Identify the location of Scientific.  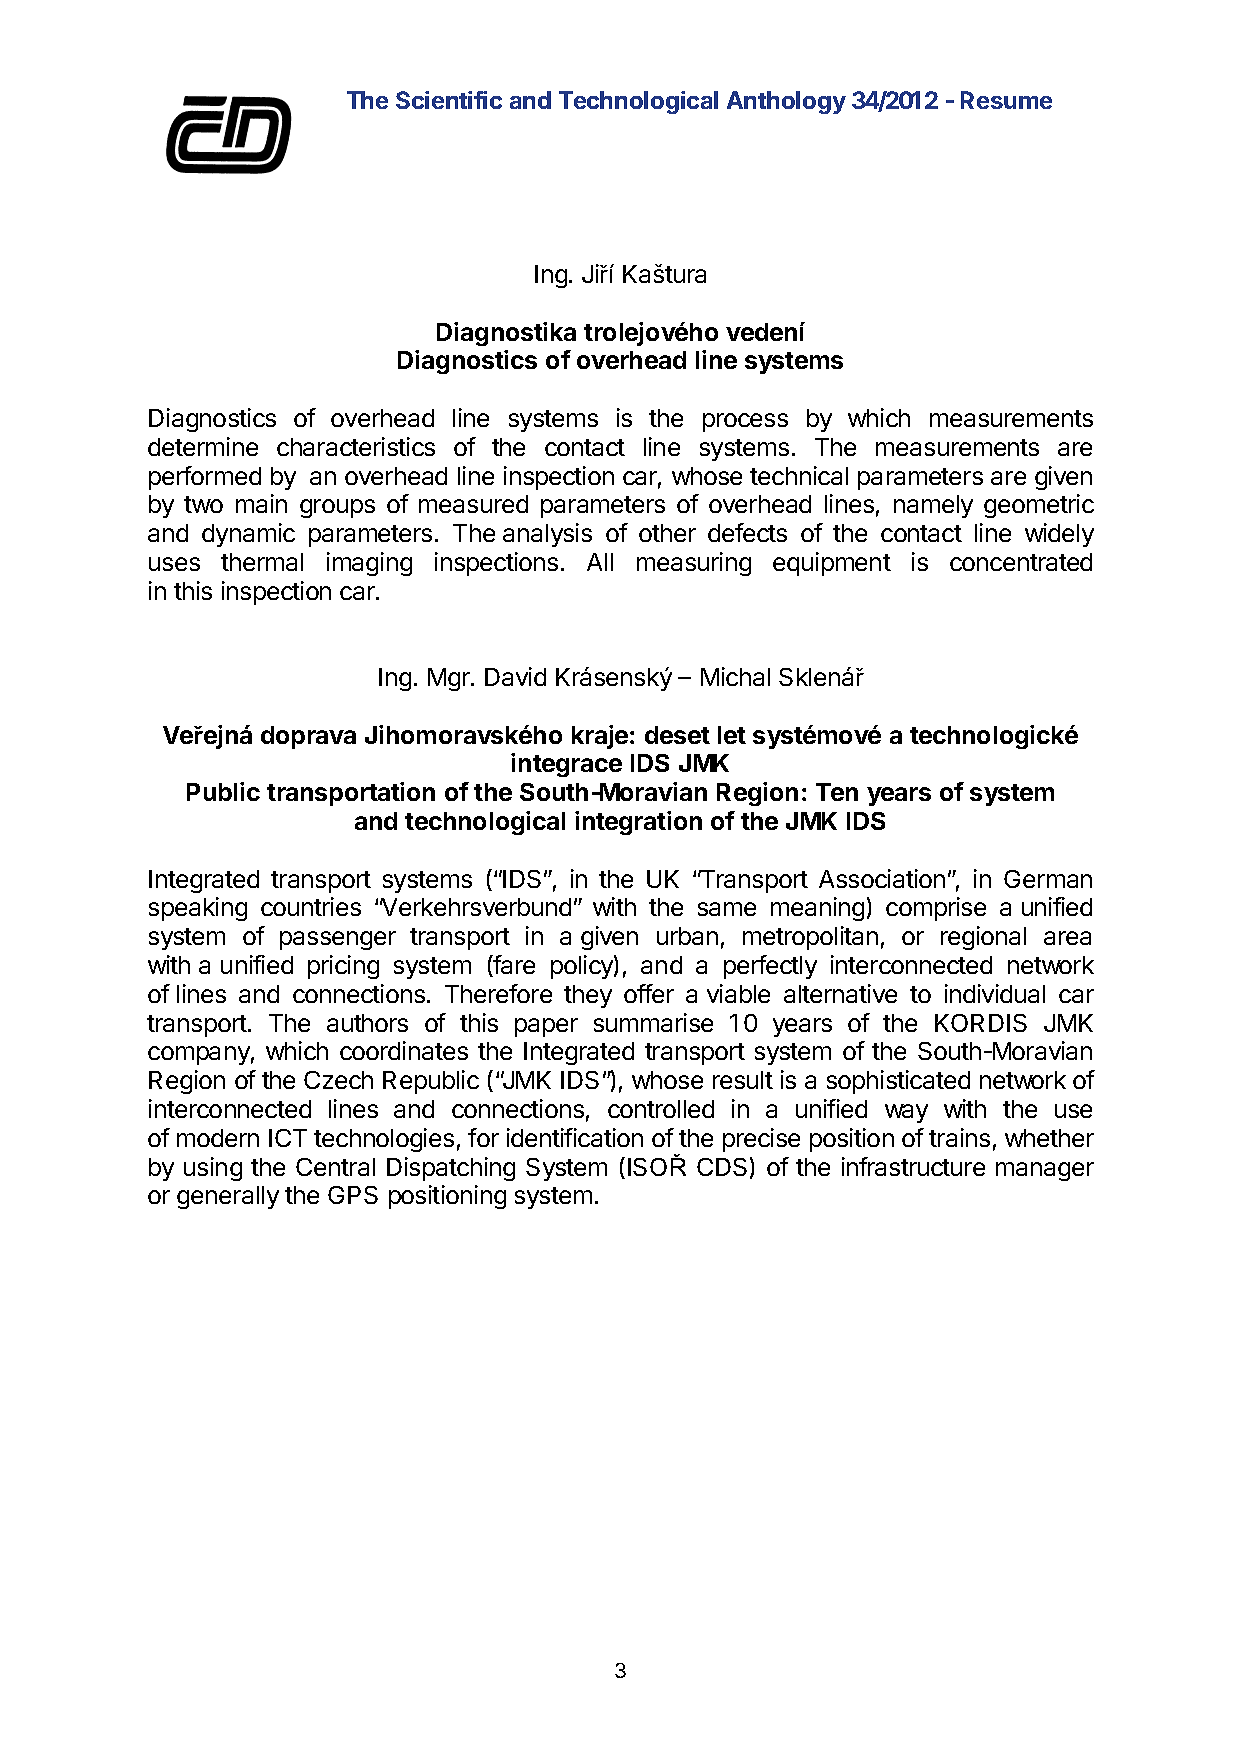
(449, 100).
